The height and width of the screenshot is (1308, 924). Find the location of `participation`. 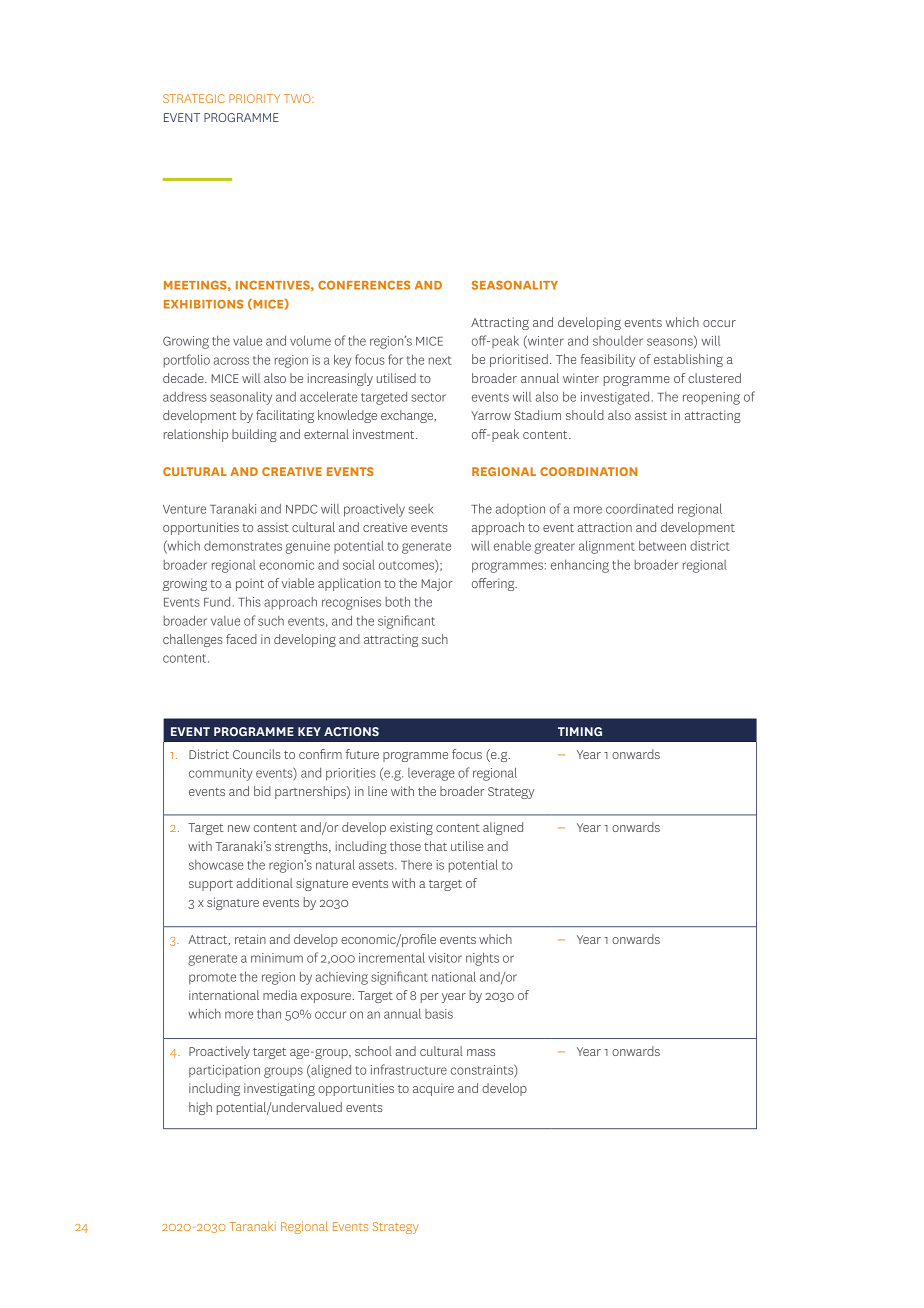

participation is located at coordinates (224, 1071).
